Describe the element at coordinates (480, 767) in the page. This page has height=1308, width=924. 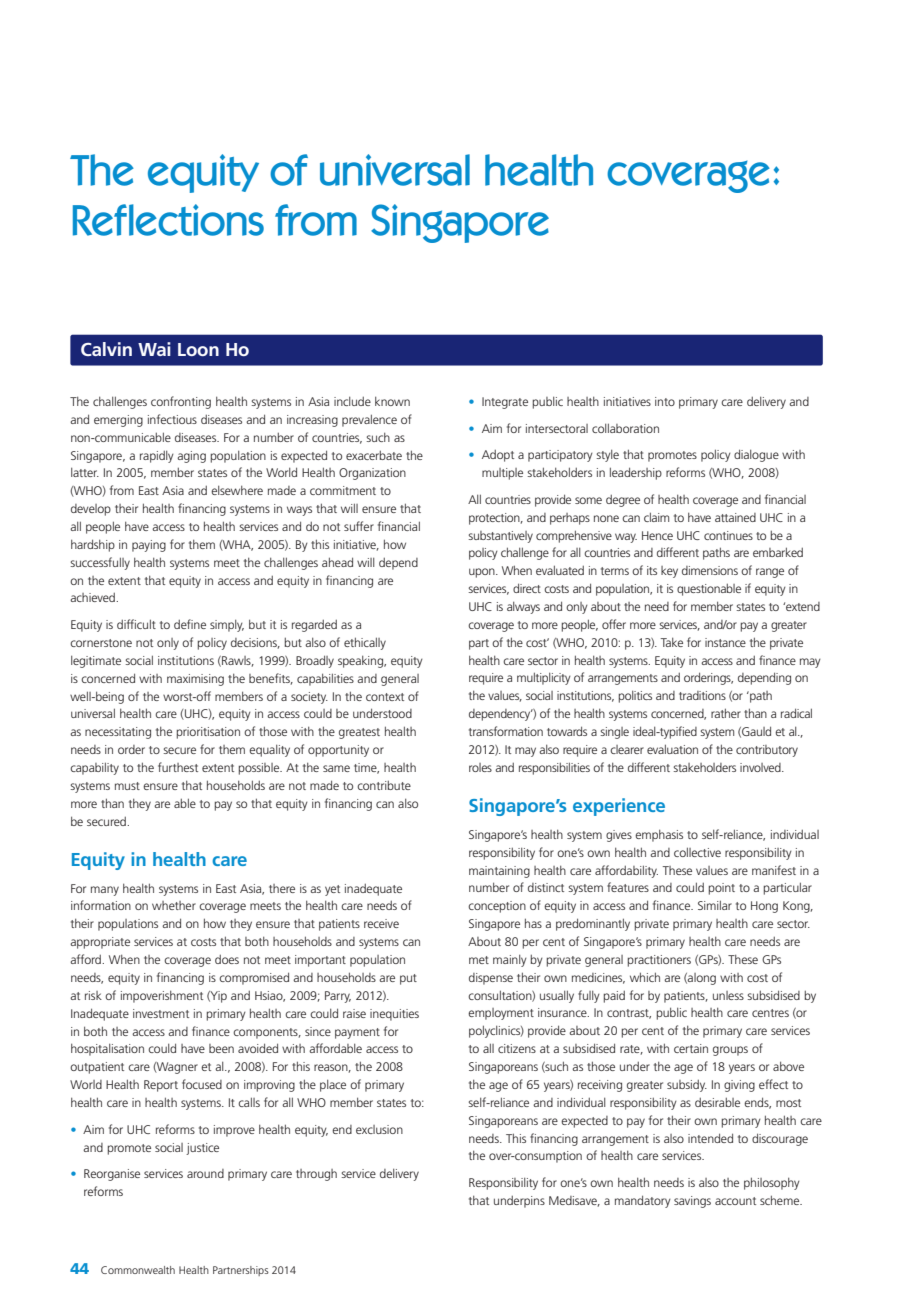
I see `roles` at that location.
